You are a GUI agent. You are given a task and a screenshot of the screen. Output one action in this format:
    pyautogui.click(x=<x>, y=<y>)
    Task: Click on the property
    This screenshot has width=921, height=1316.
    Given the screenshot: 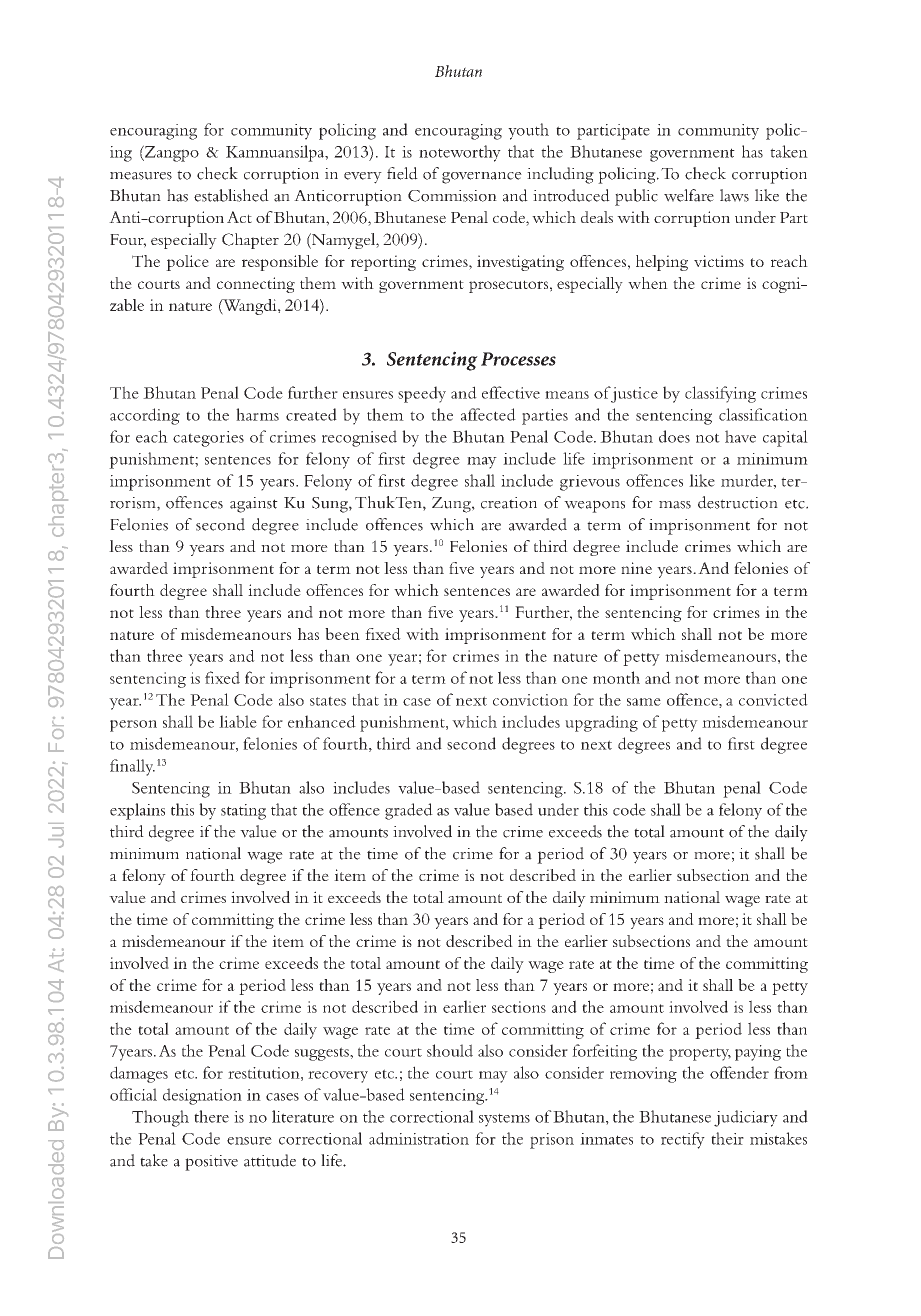 What is the action you would take?
    pyautogui.click(x=700, y=1054)
